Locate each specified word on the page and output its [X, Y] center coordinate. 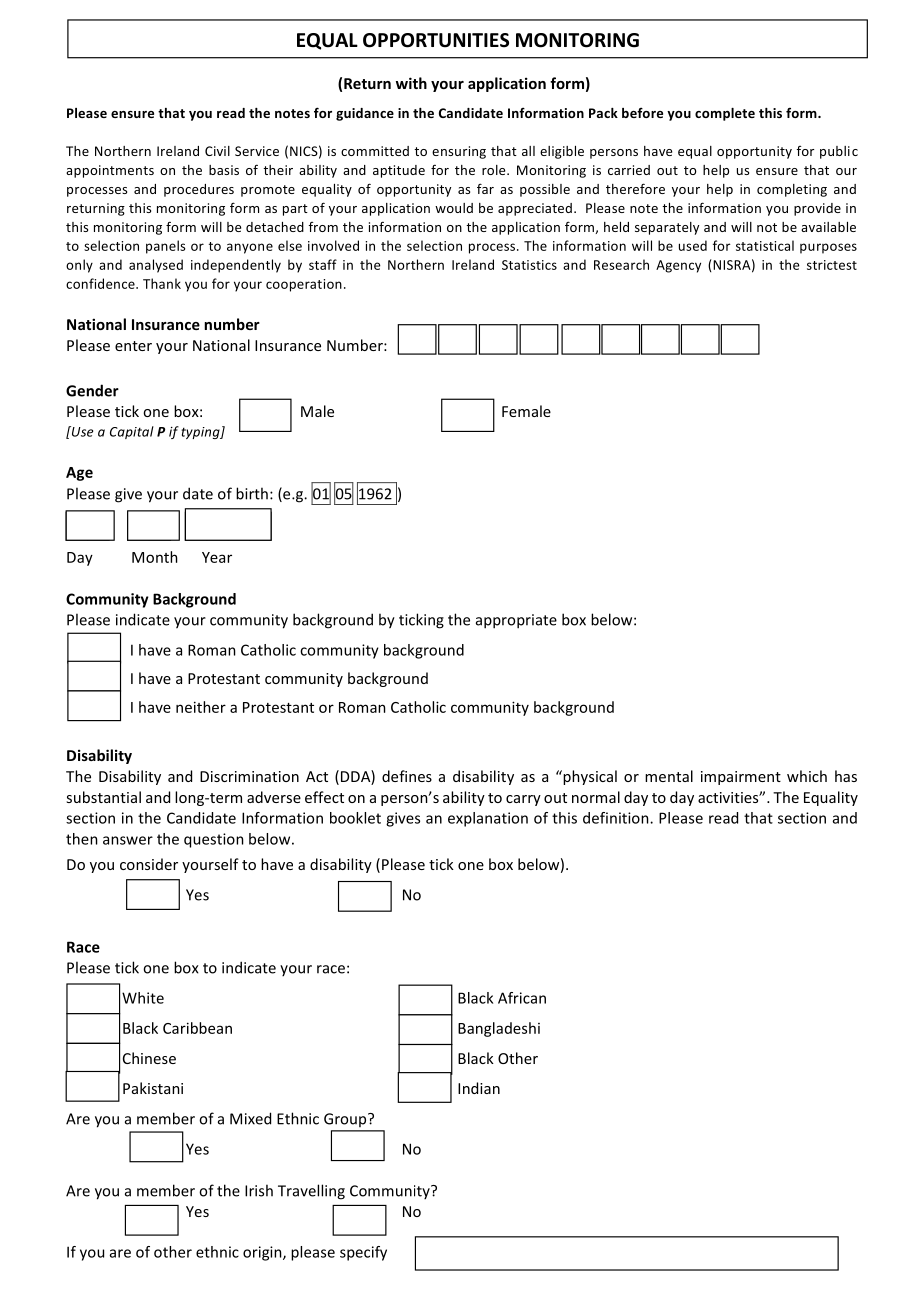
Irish [259, 1190]
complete [725, 114]
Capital [132, 432]
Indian [479, 1088]
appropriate [516, 621]
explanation [488, 819]
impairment [741, 778]
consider [149, 864]
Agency [678, 266]
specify [363, 1253]
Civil [217, 151]
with [411, 83]
